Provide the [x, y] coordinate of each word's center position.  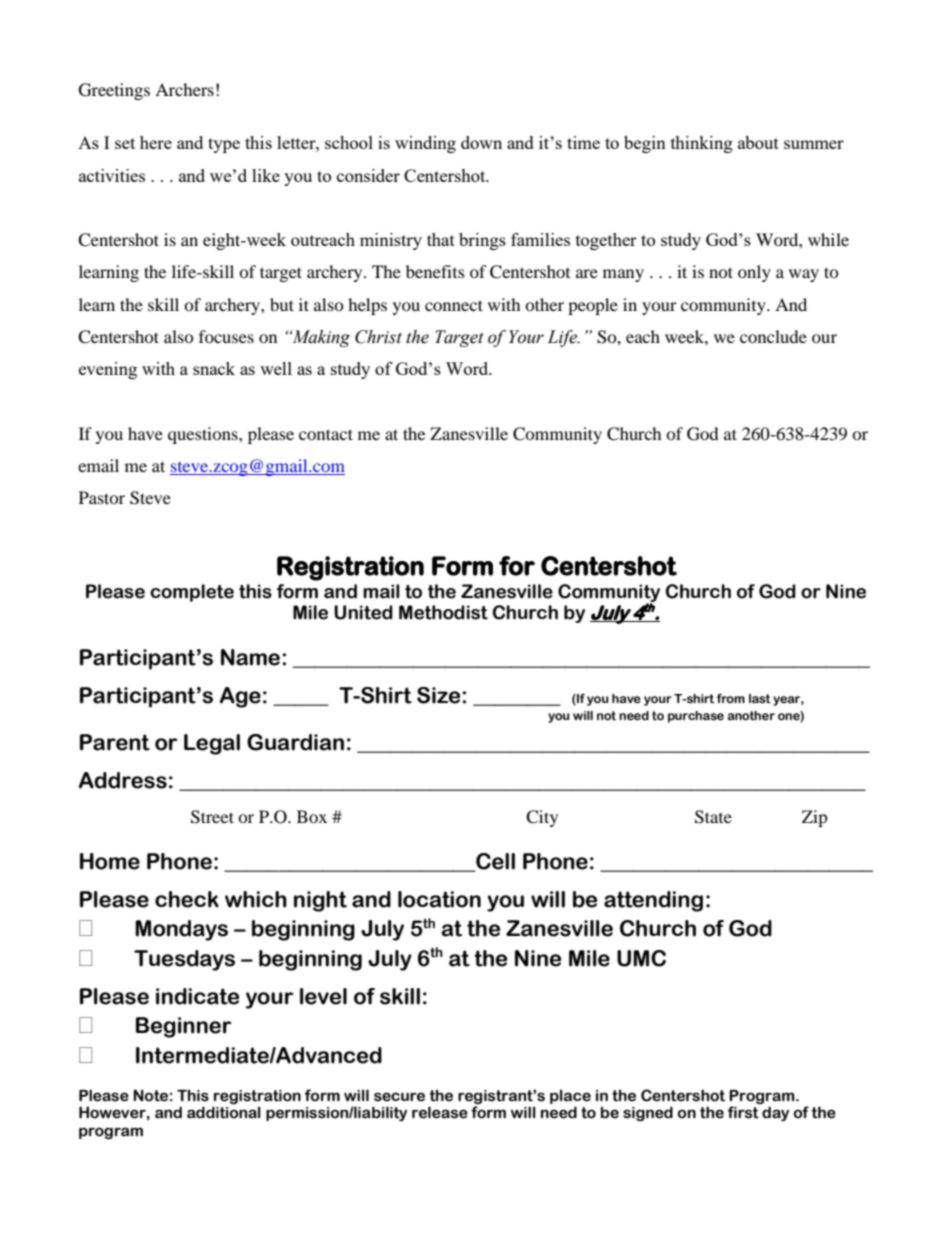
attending [653, 901]
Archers [184, 89]
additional [224, 1112]
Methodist [443, 612]
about [758, 142]
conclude [773, 336]
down [481, 142]
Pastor [102, 497]
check [187, 899]
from [731, 698]
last [760, 699]
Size [440, 695]
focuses [226, 336]
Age [240, 697]
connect [454, 305]
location [439, 899]
